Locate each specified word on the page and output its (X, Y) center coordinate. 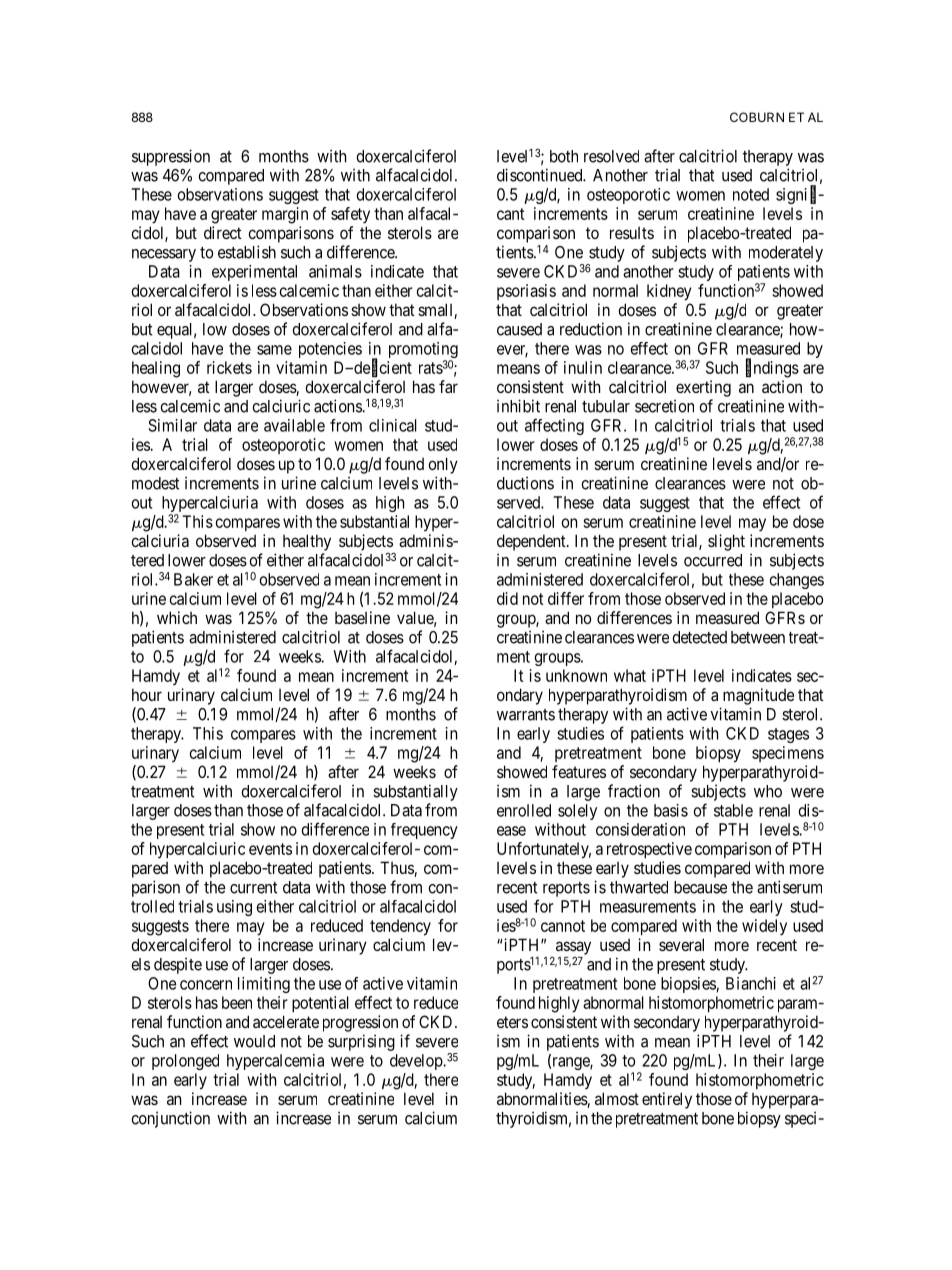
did (507, 598)
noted (751, 194)
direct (223, 232)
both (564, 156)
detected (699, 637)
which (177, 617)
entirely (667, 1100)
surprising (361, 1042)
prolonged (185, 1062)
